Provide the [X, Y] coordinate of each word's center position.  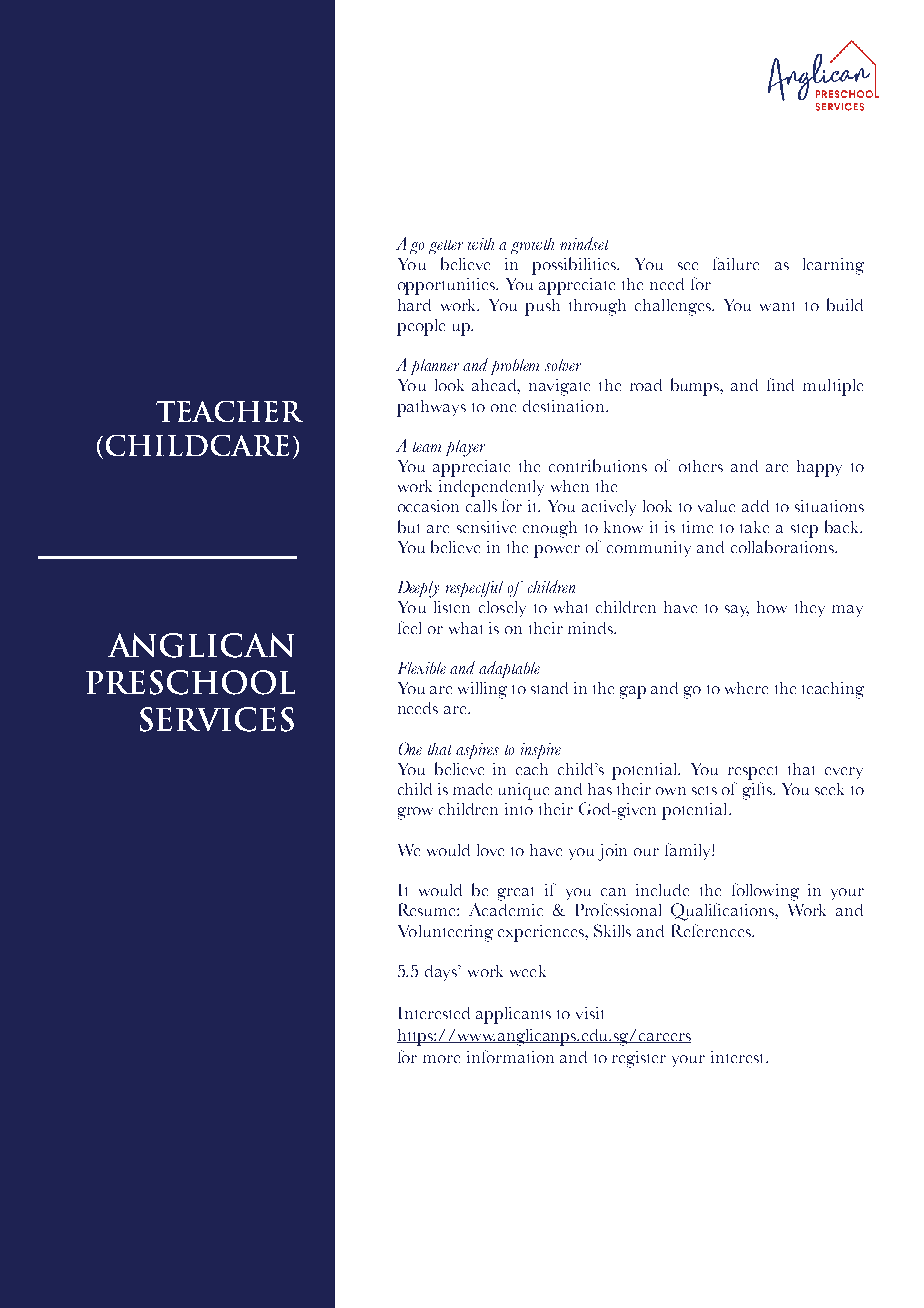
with [481, 244]
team [427, 447]
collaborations [783, 546]
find [780, 384]
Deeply [418, 589]
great [515, 894]
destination [565, 406]
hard [414, 305]
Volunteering [445, 933]
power [557, 551]
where [746, 688]
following [765, 892]
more [441, 1059]
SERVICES [217, 719]
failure [736, 263]
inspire [541, 751]
